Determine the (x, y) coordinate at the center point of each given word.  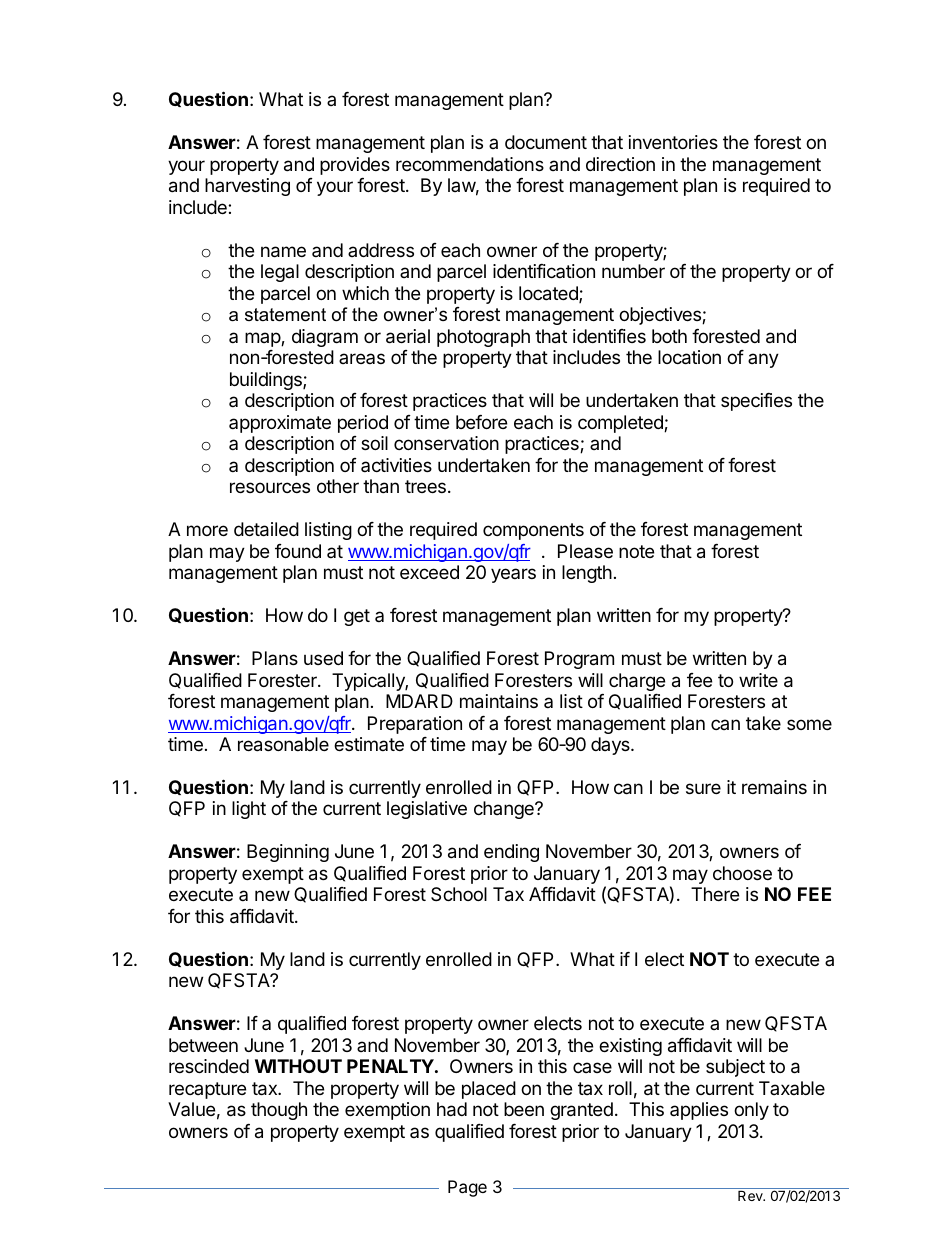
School (459, 894)
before (481, 422)
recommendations (470, 164)
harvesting (247, 187)
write (758, 680)
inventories (673, 142)
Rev (751, 1195)
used (323, 658)
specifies (756, 402)
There (715, 894)
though (279, 1111)
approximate (280, 424)
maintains (499, 701)
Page (467, 1188)
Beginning (288, 853)
